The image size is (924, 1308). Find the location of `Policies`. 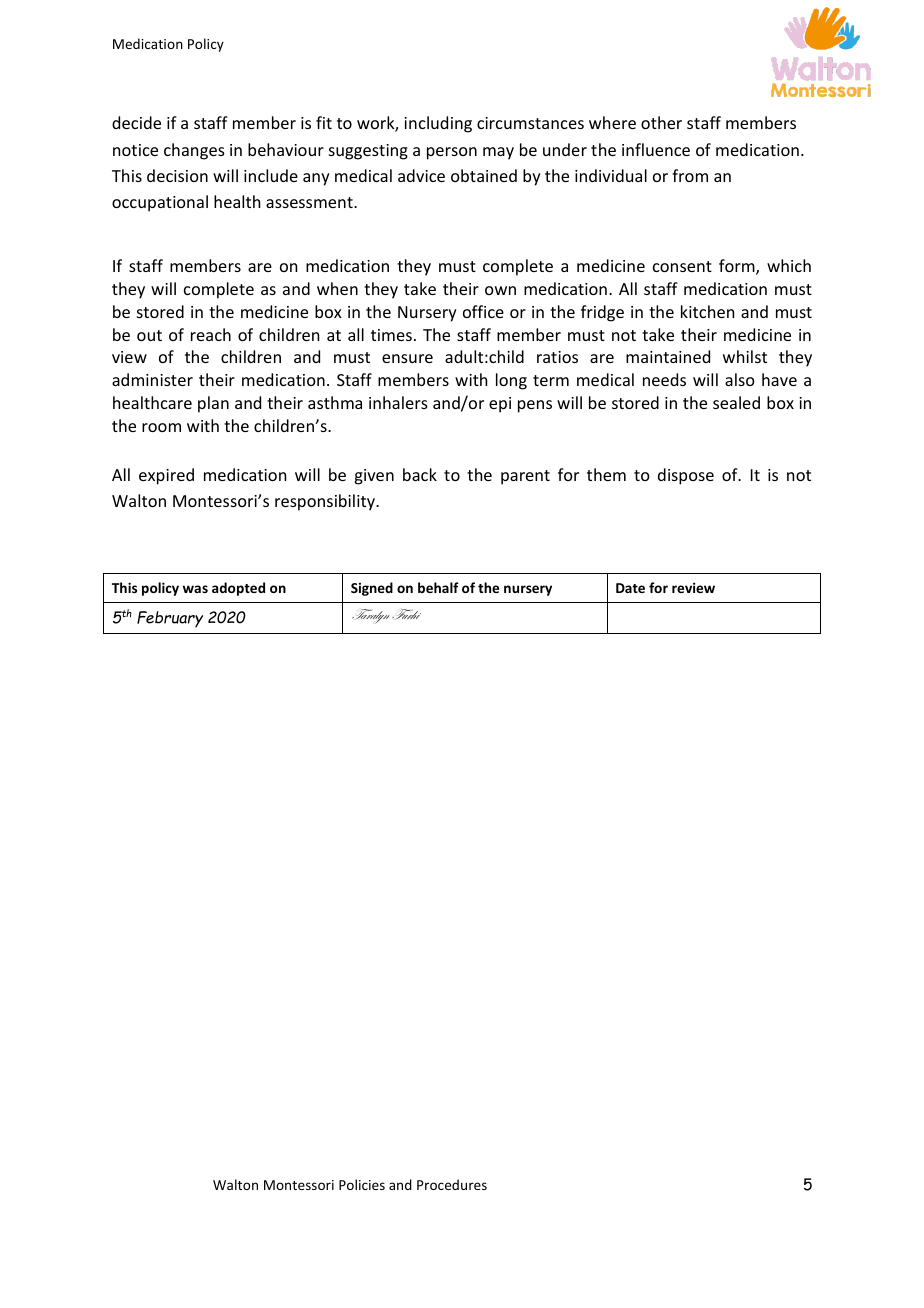

Policies is located at coordinates (362, 1184).
